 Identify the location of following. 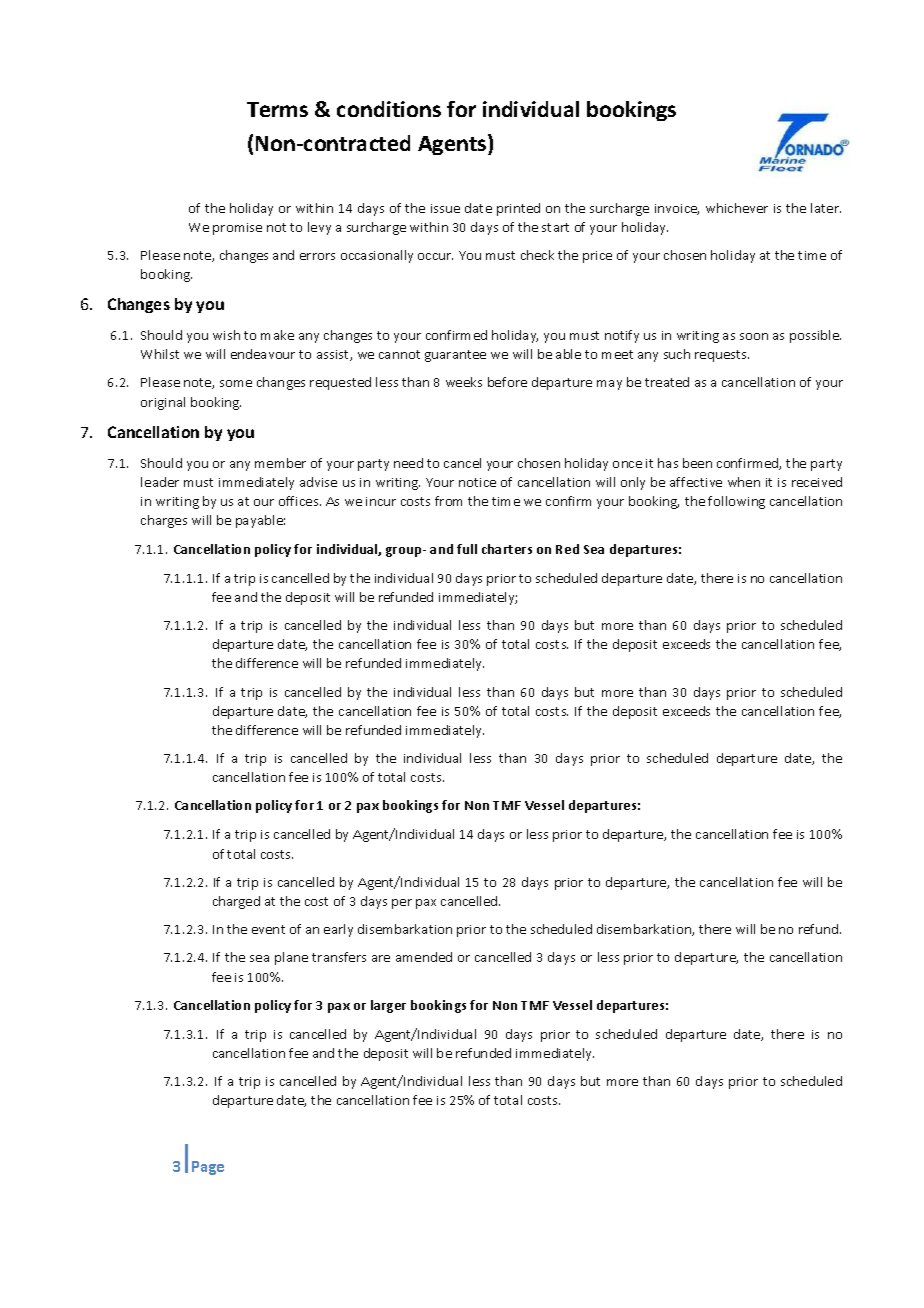
(736, 502).
